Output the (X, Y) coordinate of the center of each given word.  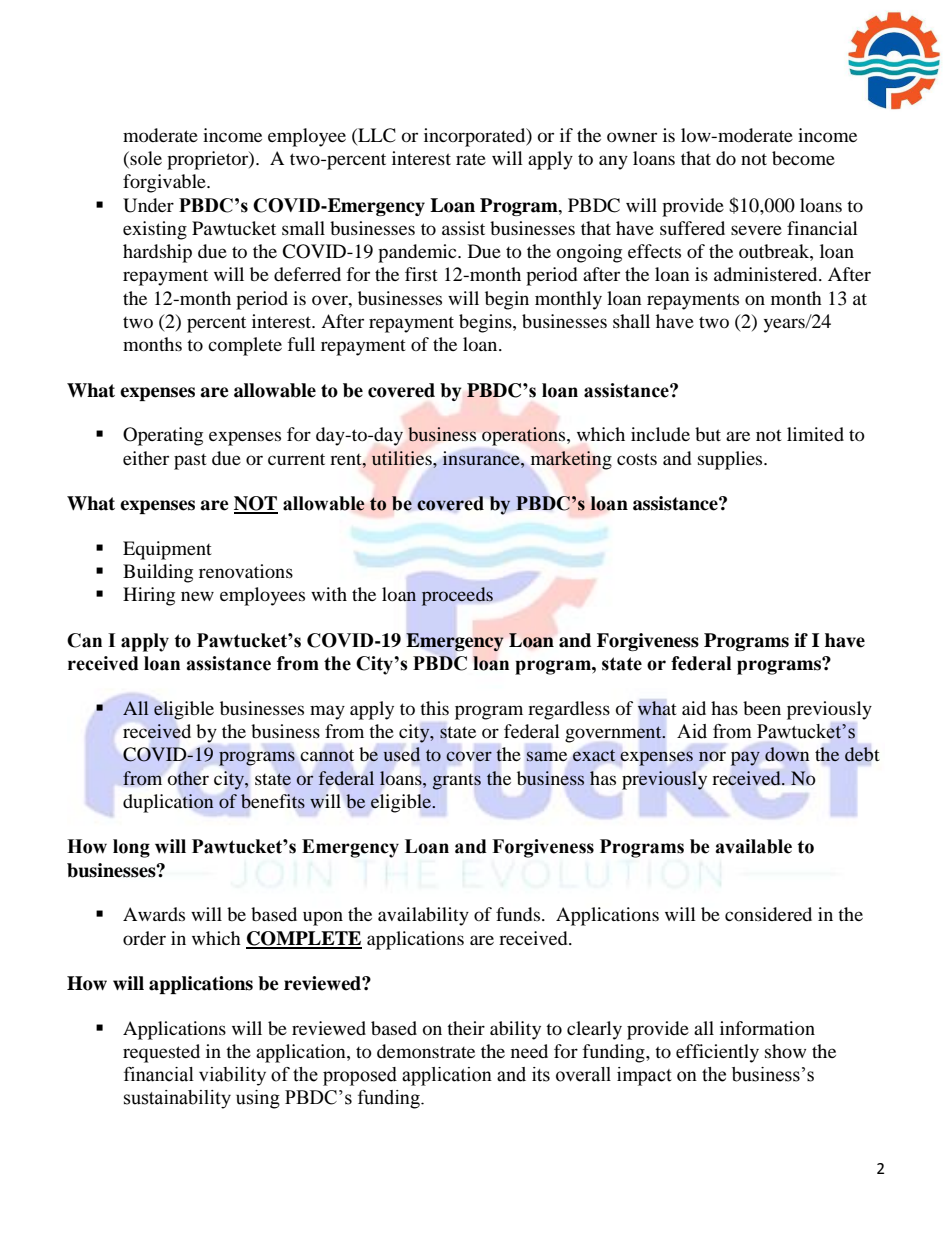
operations (525, 436)
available (753, 846)
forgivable (165, 183)
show (785, 1051)
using (258, 1099)
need (529, 1051)
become (803, 158)
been (762, 708)
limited (815, 434)
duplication (168, 803)
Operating (163, 436)
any (613, 162)
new (197, 596)
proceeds (457, 596)
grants (456, 782)
